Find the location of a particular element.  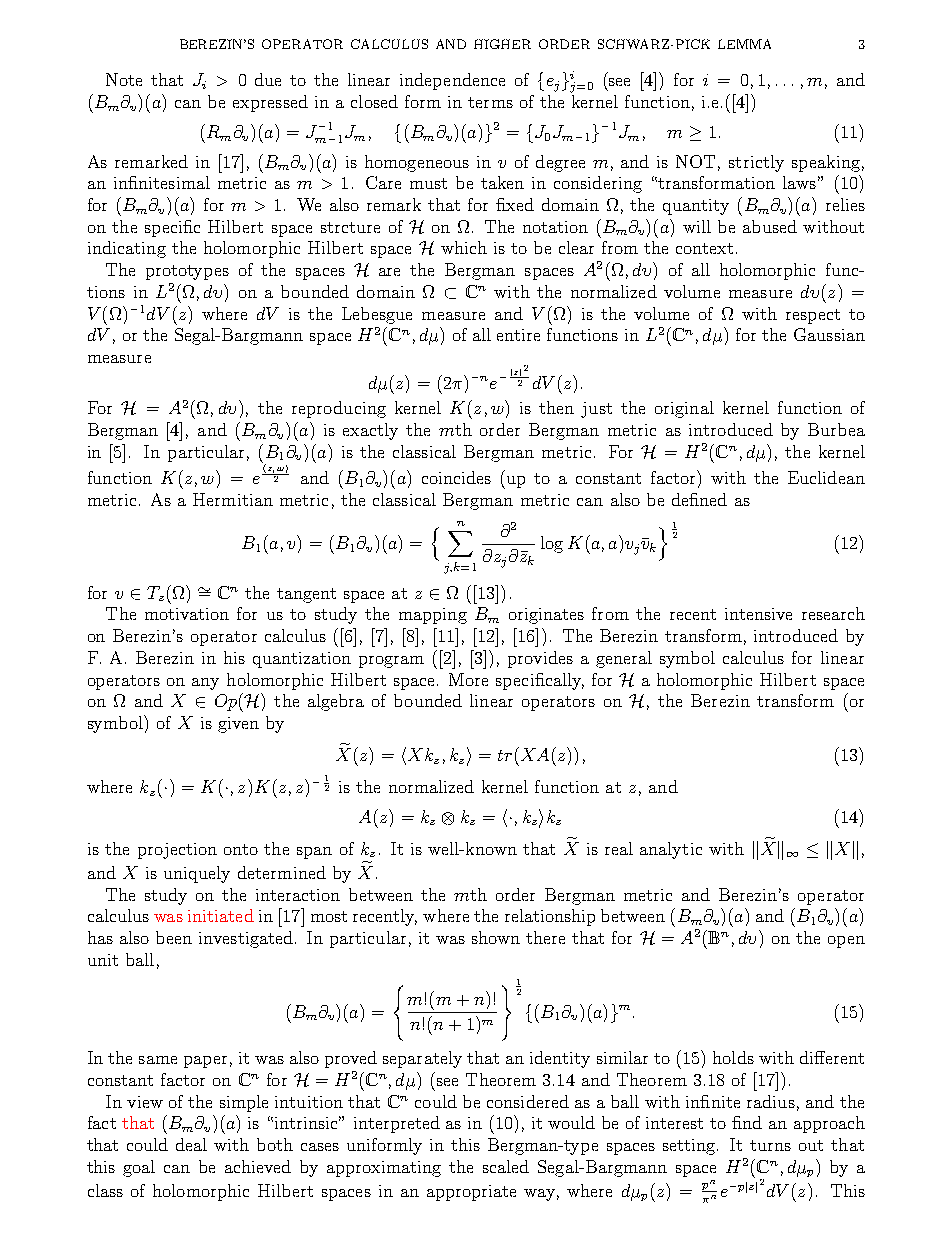

LEMMA is located at coordinates (744, 44).
